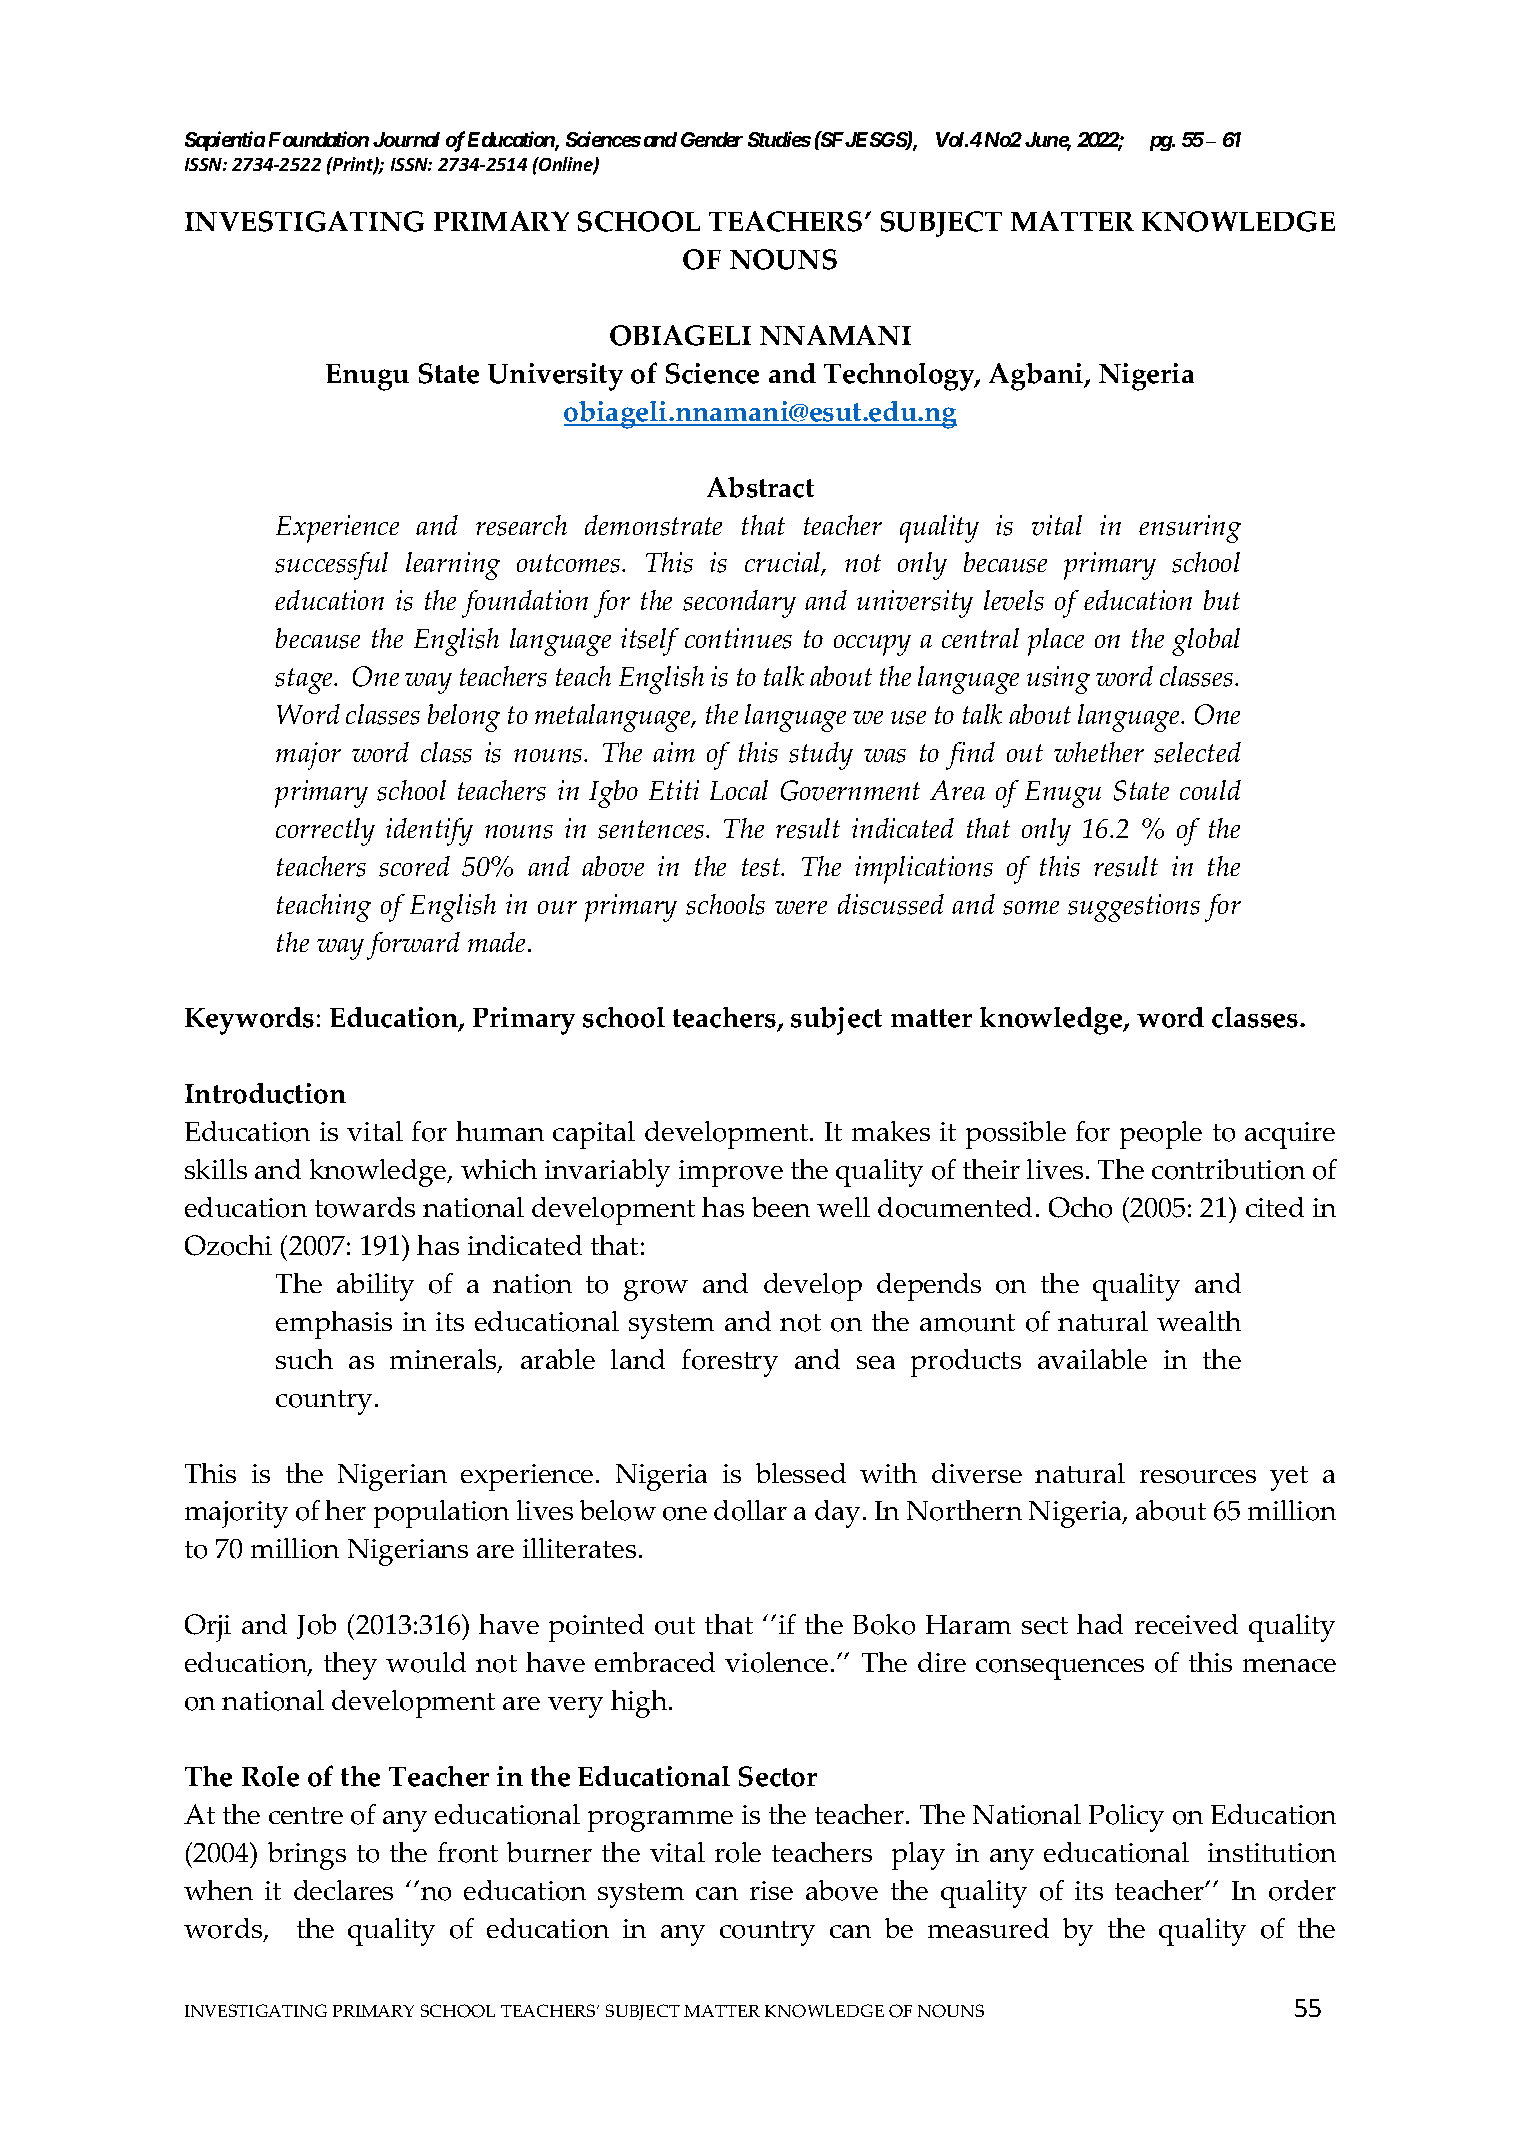 The image size is (1521, 2151). I want to click on population, so click(441, 1514).
